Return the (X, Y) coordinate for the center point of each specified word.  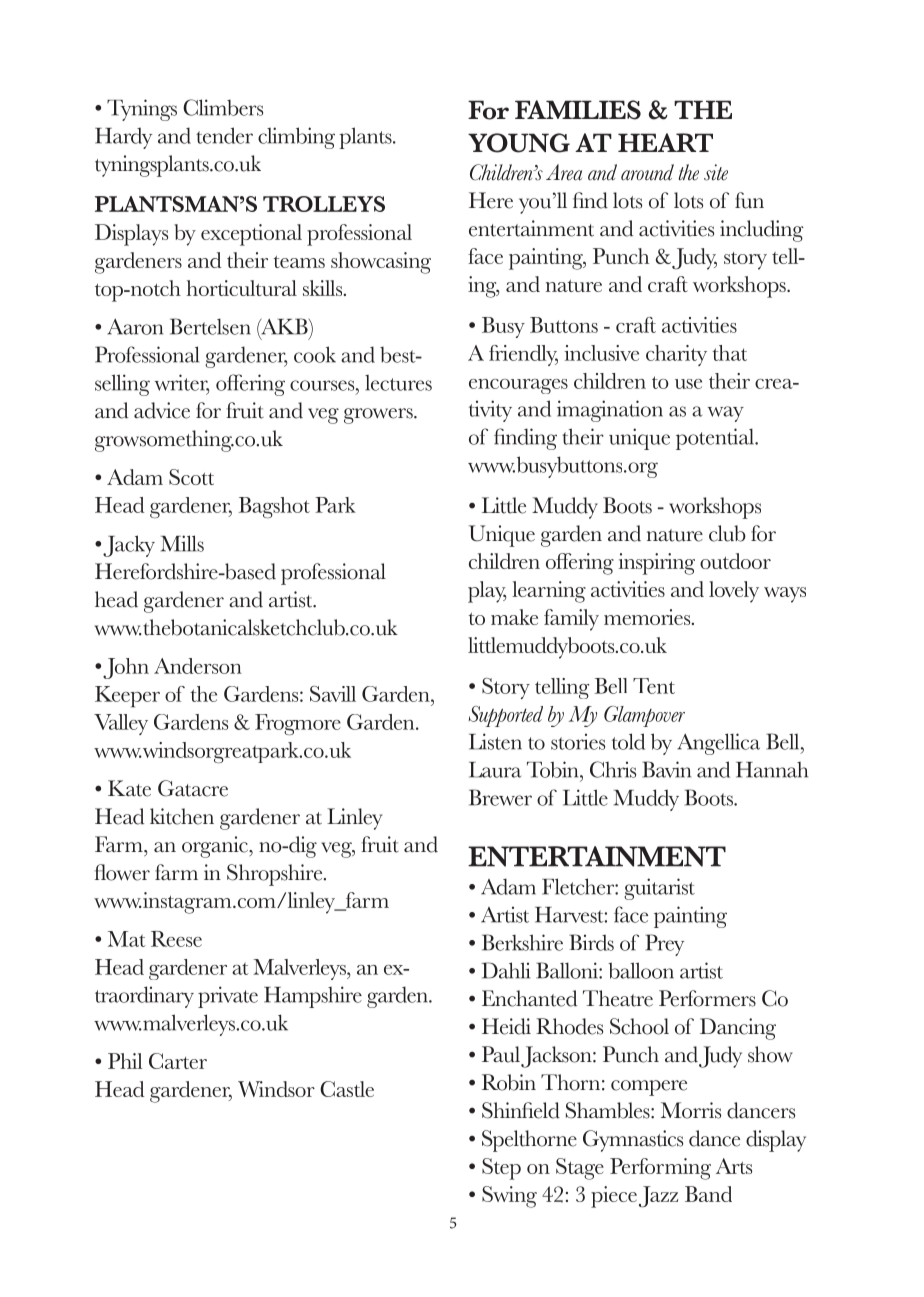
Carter (178, 1061)
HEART (665, 142)
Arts (734, 1166)
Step (501, 1169)
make (514, 617)
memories (648, 617)
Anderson (198, 666)
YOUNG (519, 143)
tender (224, 135)
